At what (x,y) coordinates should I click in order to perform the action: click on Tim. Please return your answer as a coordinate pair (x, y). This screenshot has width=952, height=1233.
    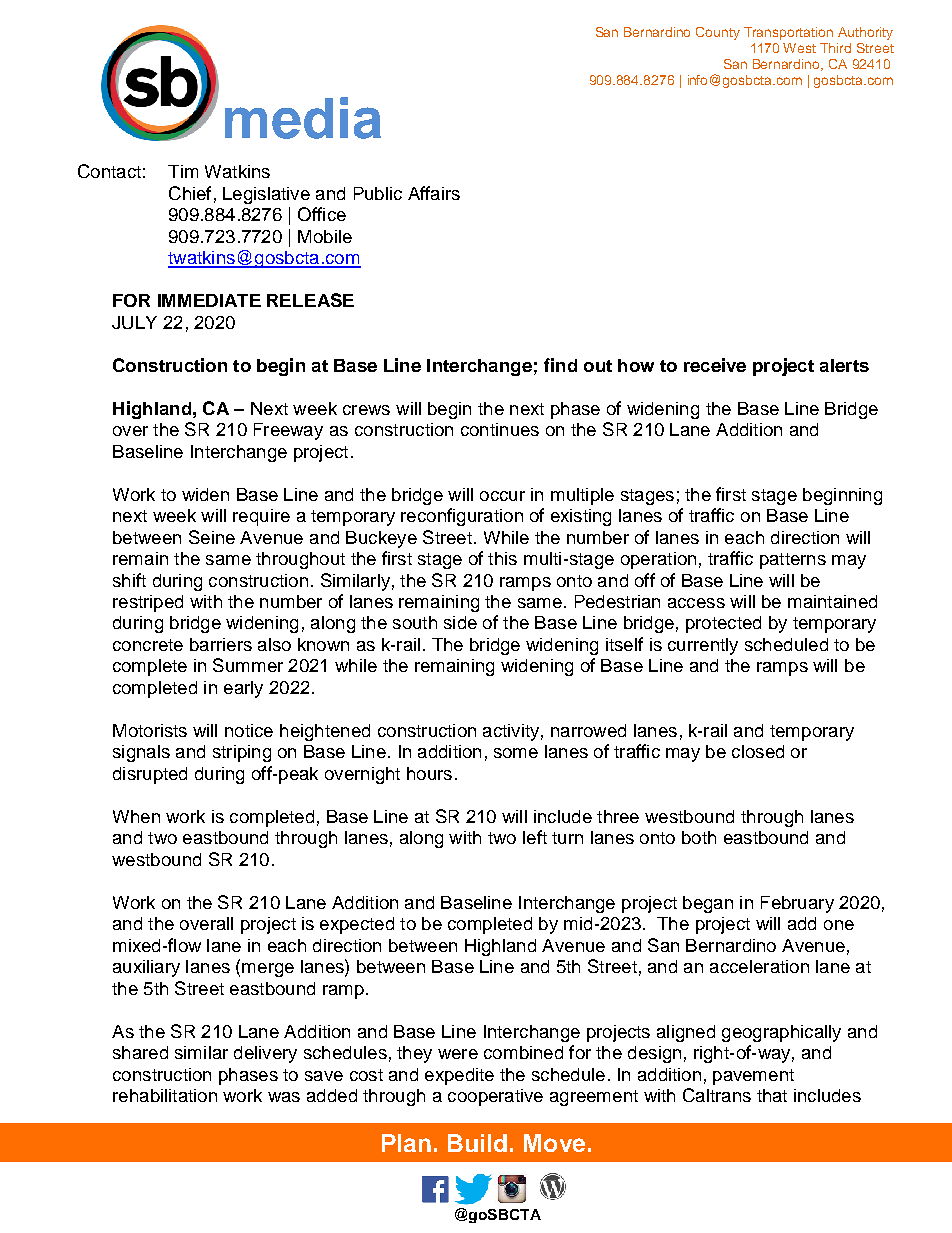
    Looking at the image, I should click on (183, 171).
